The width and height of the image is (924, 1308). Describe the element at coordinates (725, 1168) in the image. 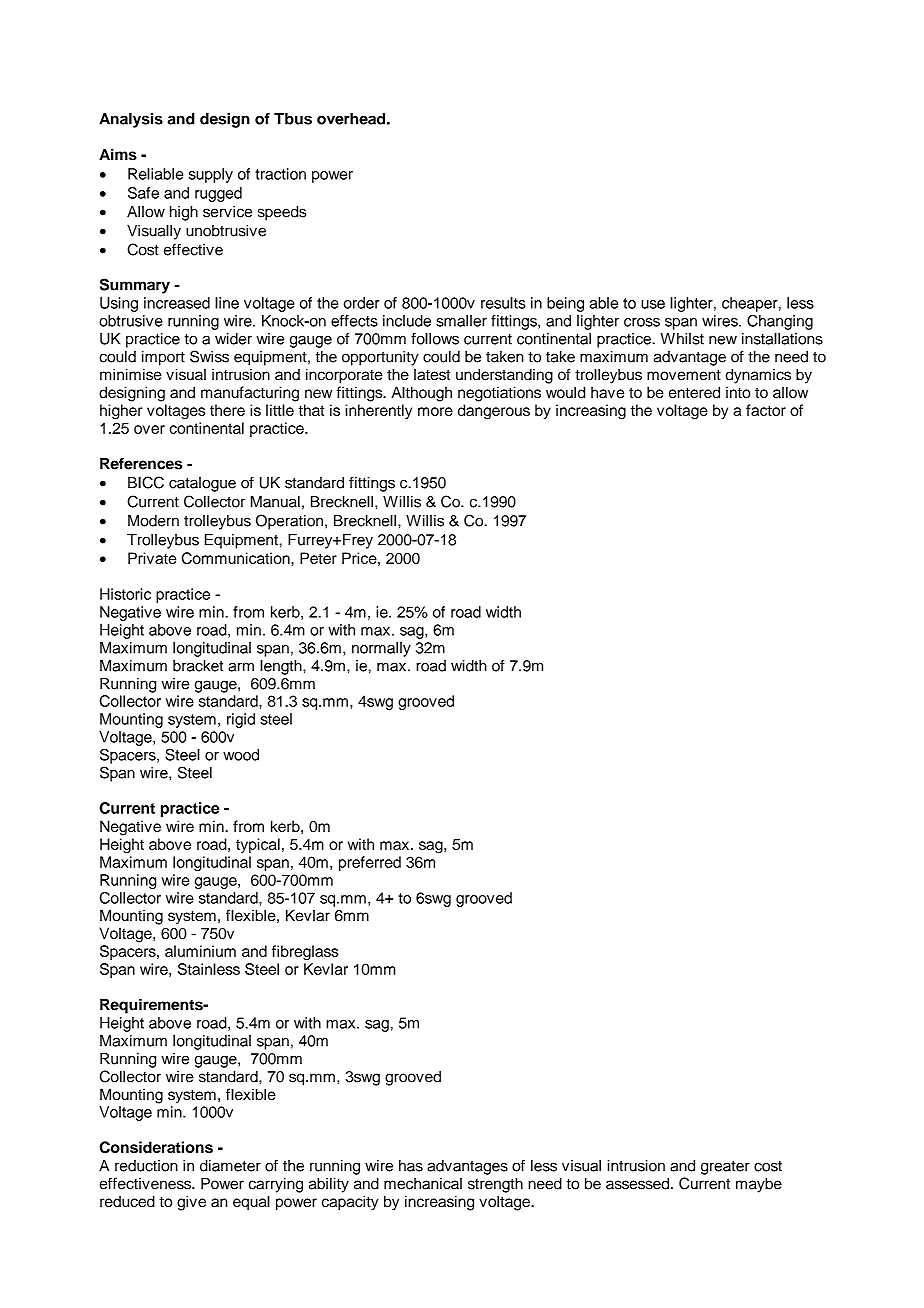

I see `greater` at that location.
